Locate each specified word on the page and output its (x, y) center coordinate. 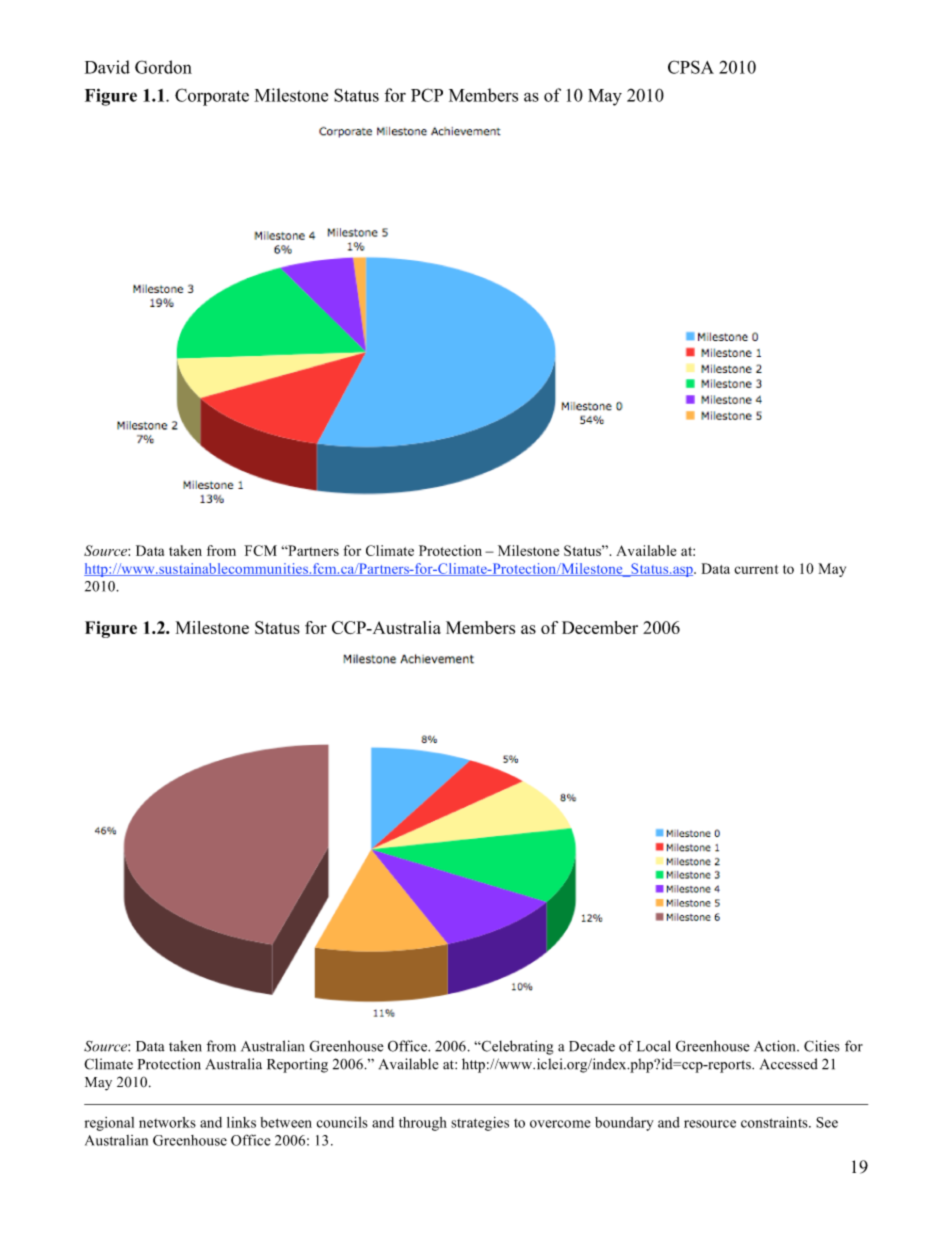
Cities (822, 1046)
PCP (427, 95)
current (756, 569)
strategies (480, 1124)
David (107, 67)
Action (776, 1046)
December (600, 627)
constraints (775, 1122)
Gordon (163, 67)
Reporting (297, 1065)
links (241, 1122)
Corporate (212, 97)
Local (654, 1046)
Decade (592, 1046)
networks (167, 1122)
